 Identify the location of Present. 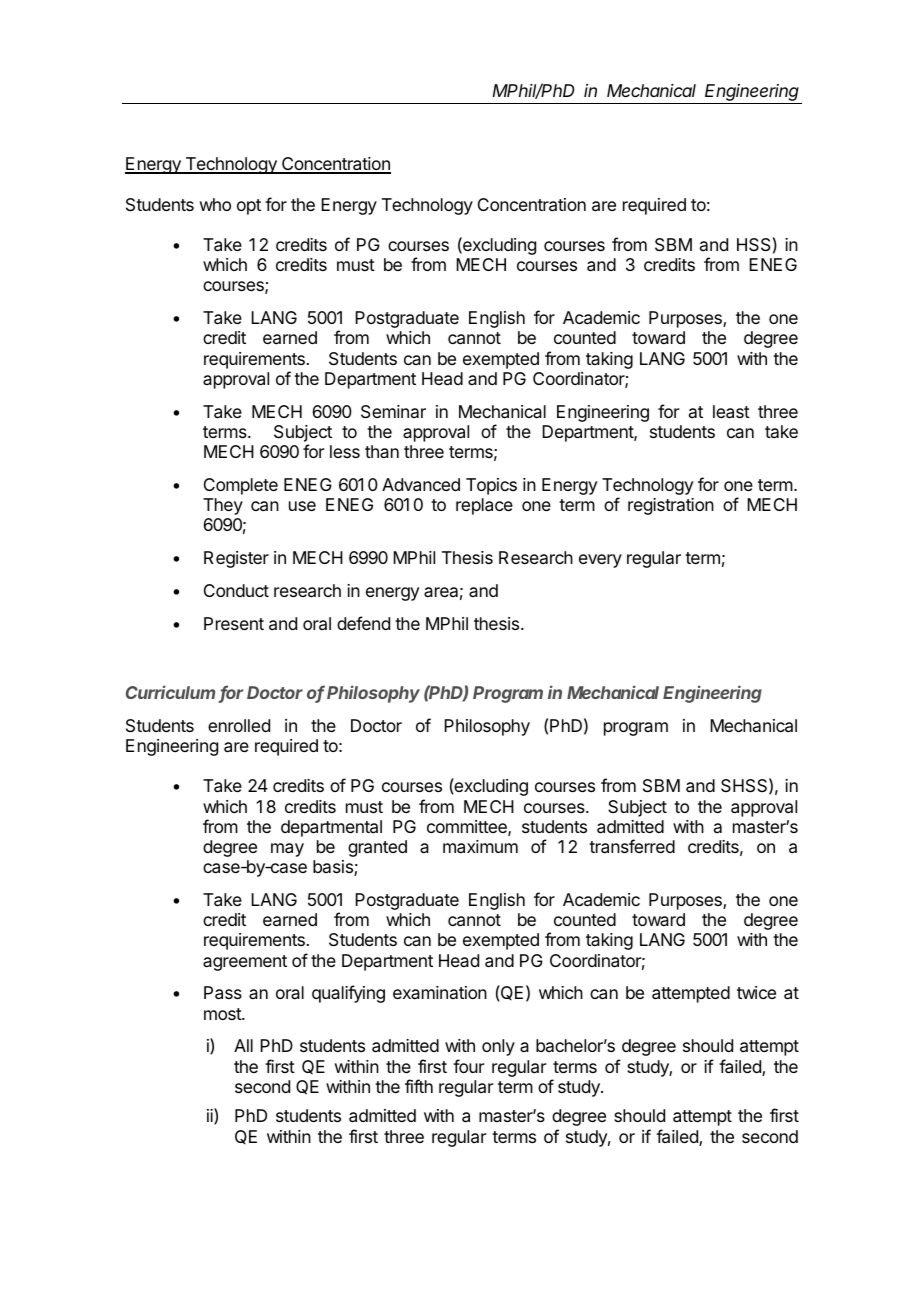
(234, 623).
